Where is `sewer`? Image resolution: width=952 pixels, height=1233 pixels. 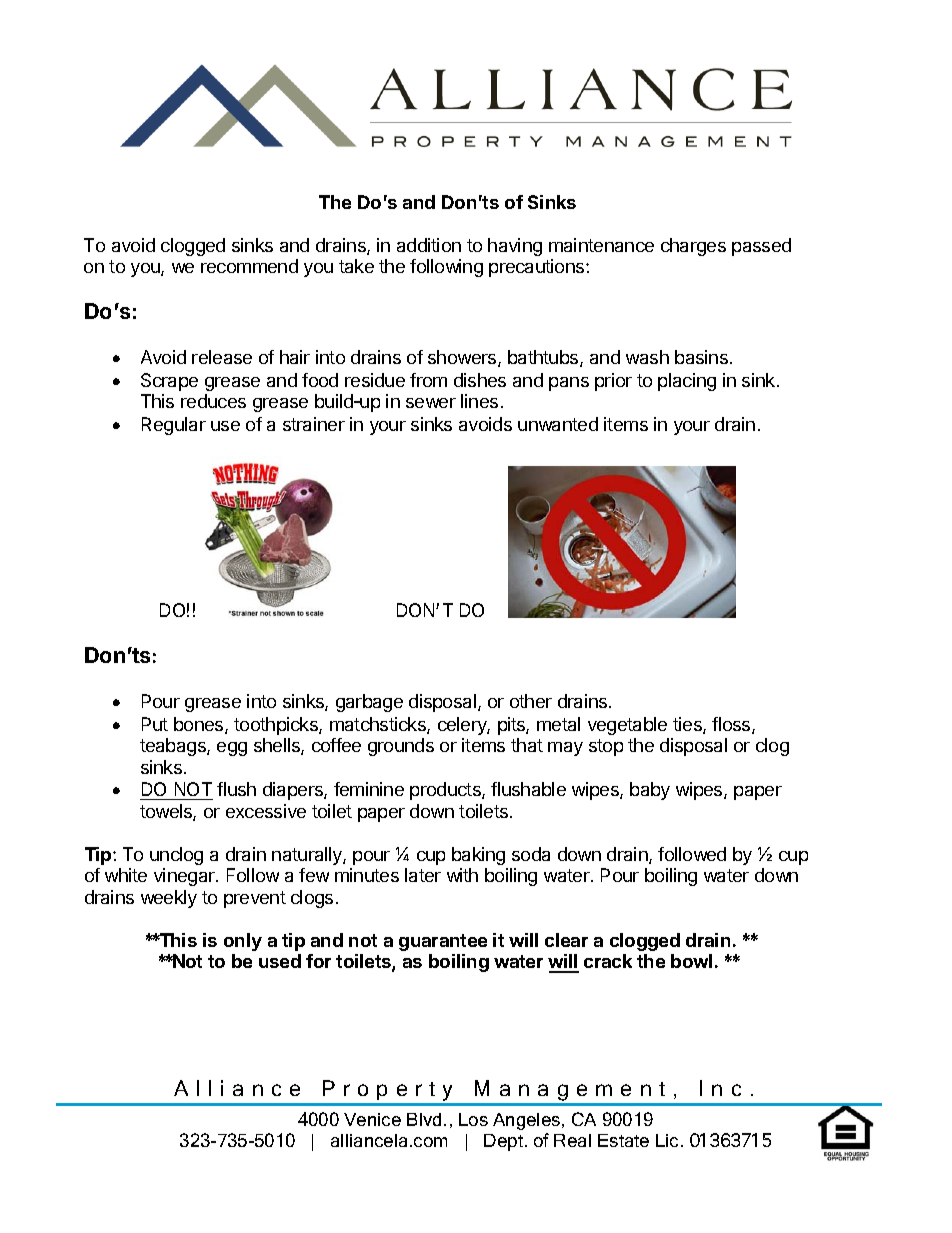
sewer is located at coordinates (431, 403).
